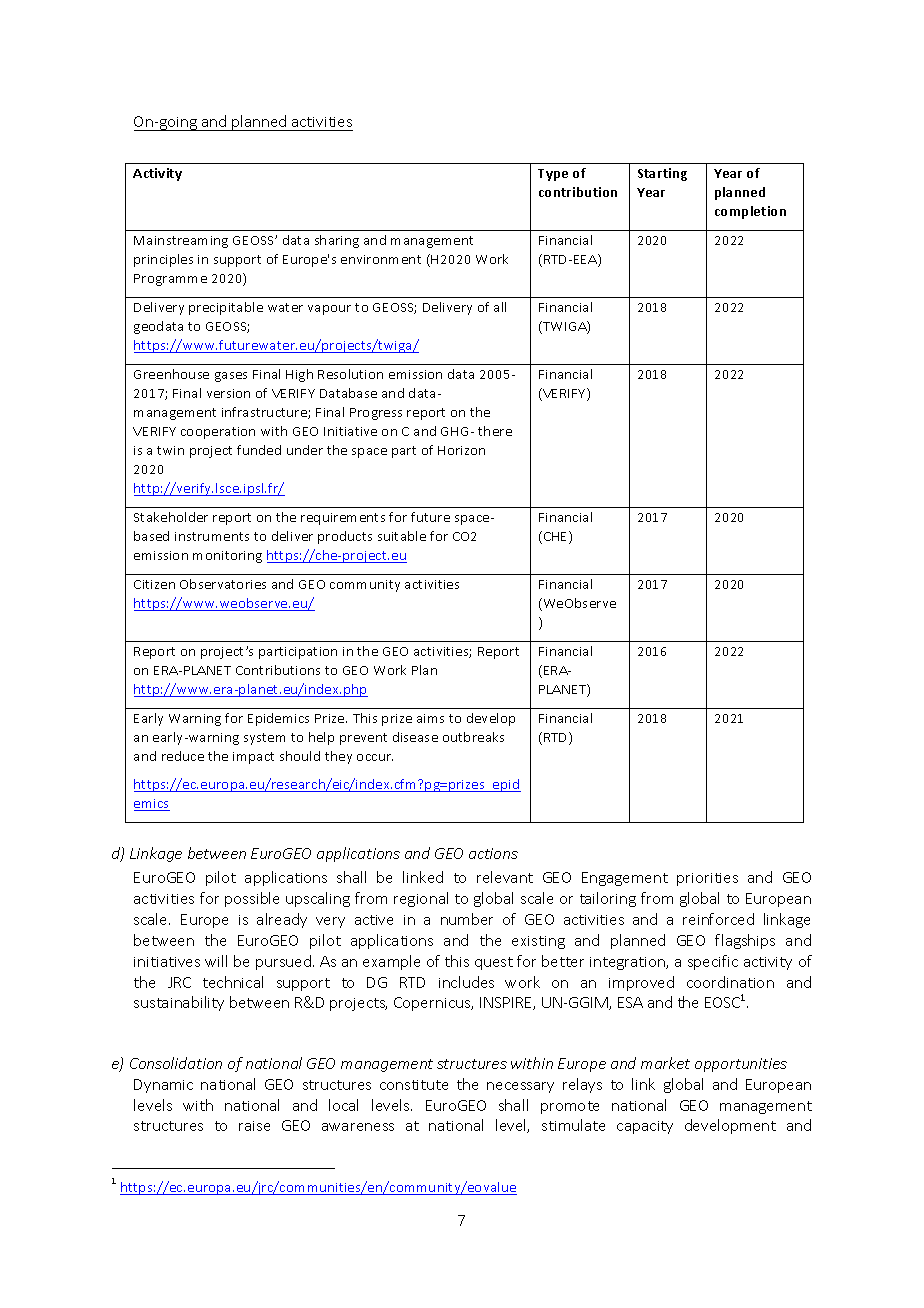 Image resolution: width=924 pixels, height=1308 pixels. What do you see at coordinates (381, 259) in the image?
I see `environment` at bounding box center [381, 259].
